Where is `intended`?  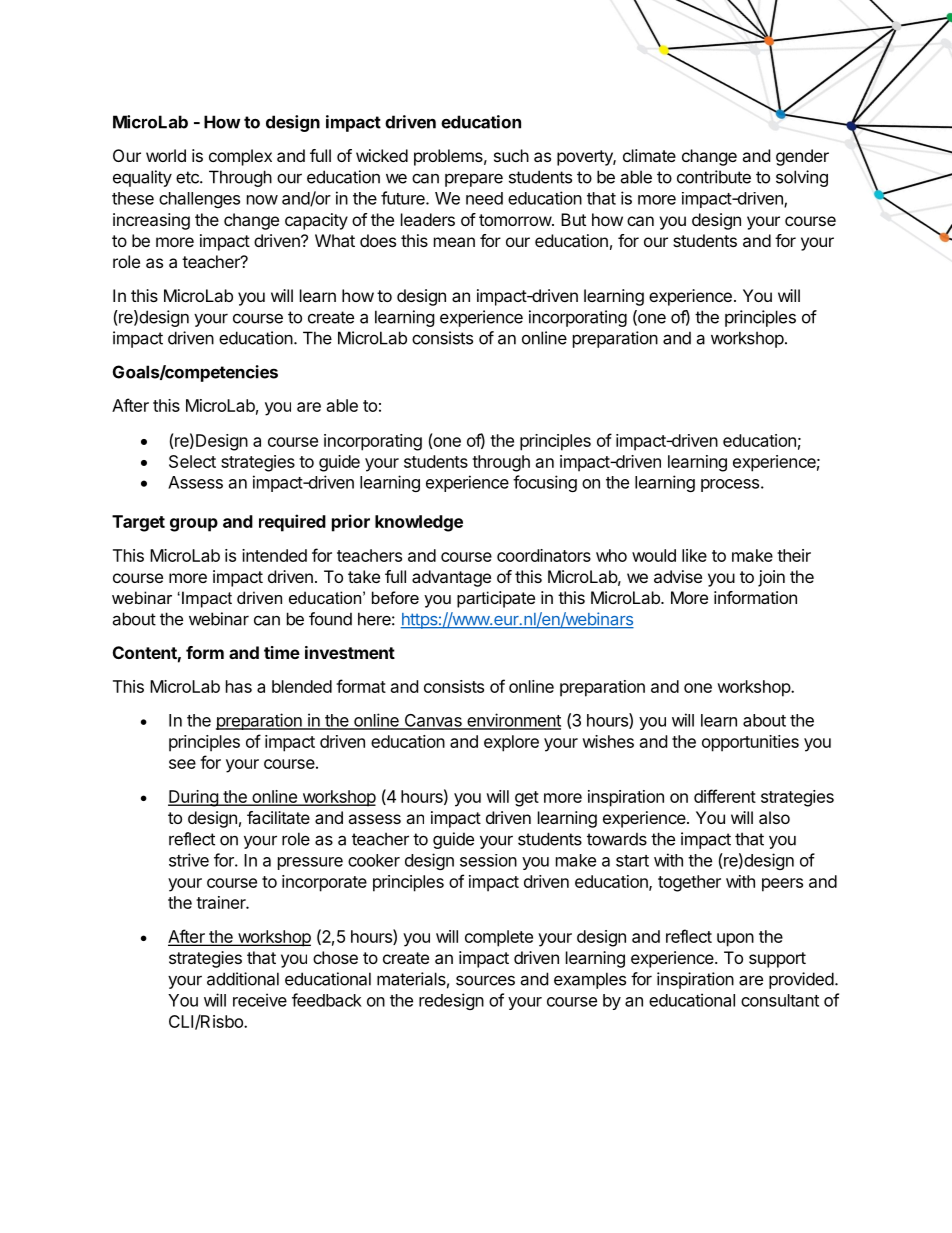
intended is located at coordinates (274, 555).
